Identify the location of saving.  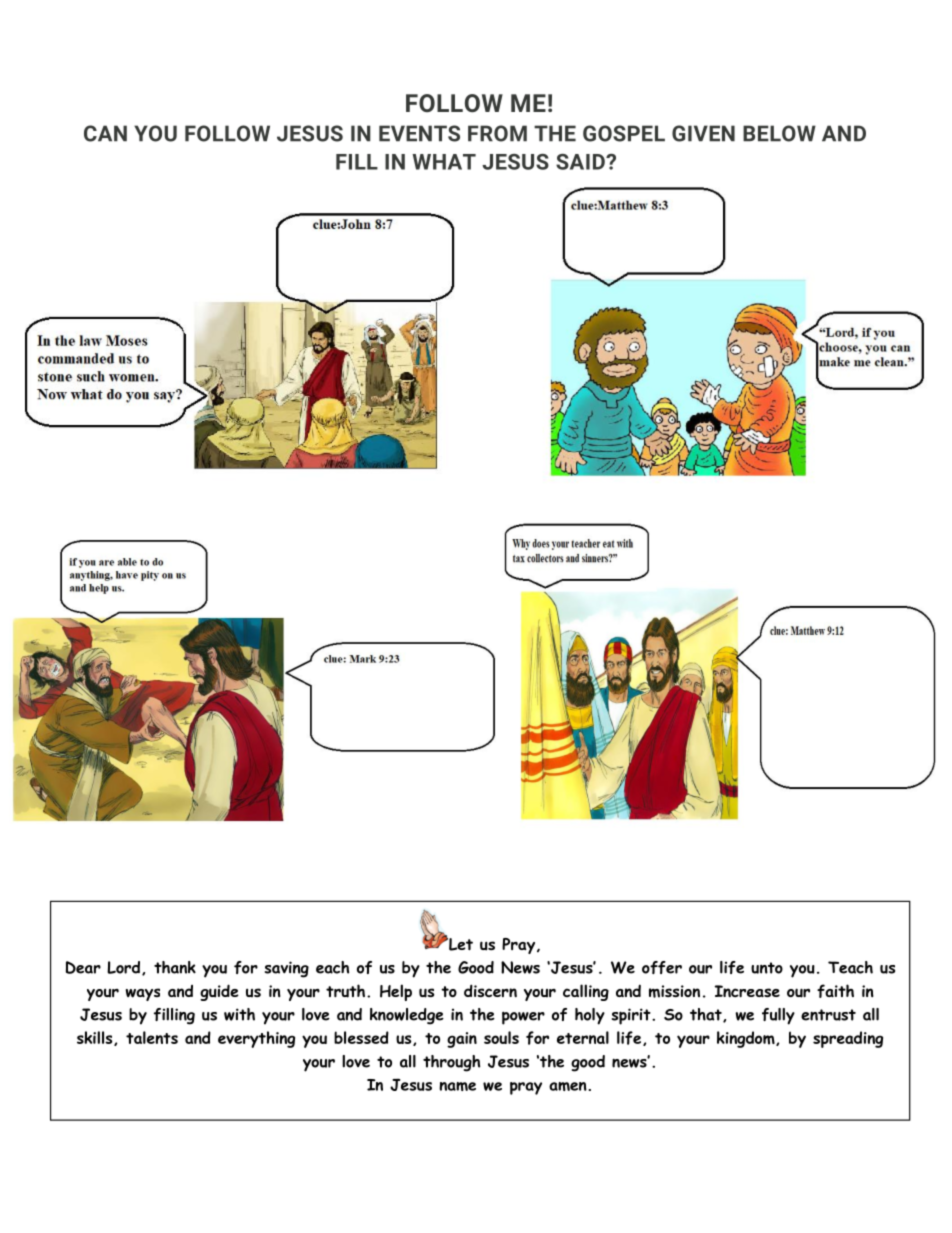
(287, 969).
